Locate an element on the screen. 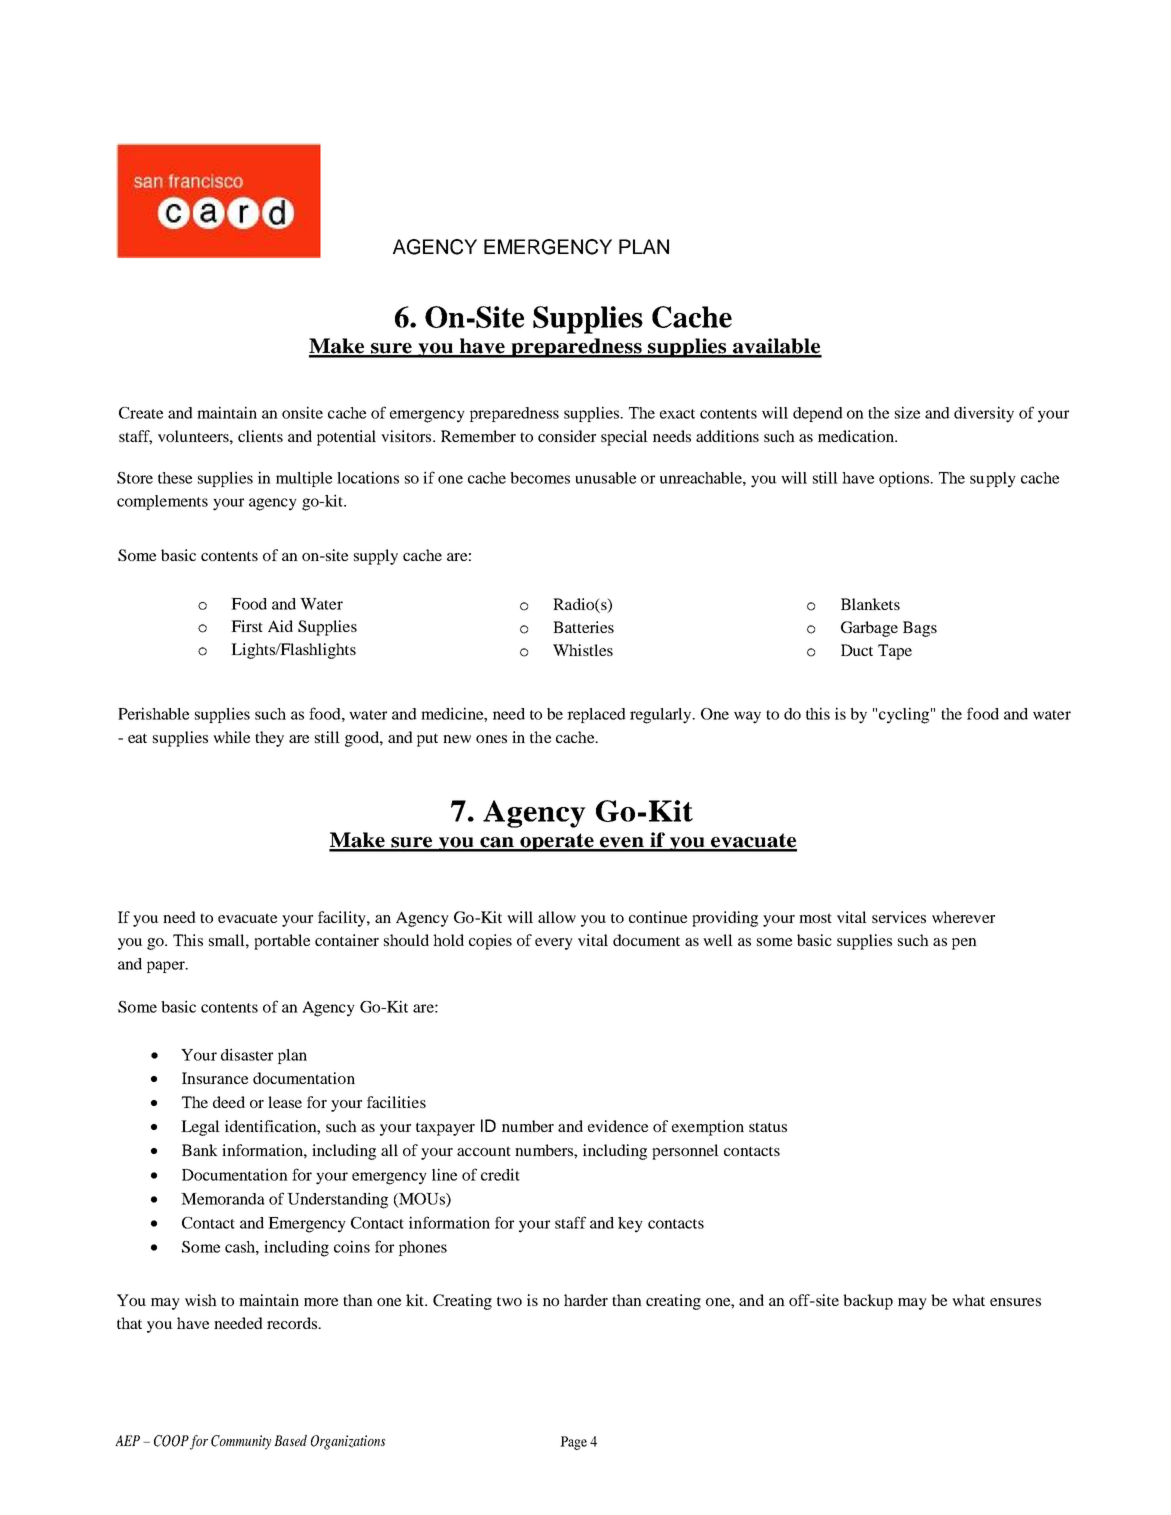  Page is located at coordinates (573, 1443).
